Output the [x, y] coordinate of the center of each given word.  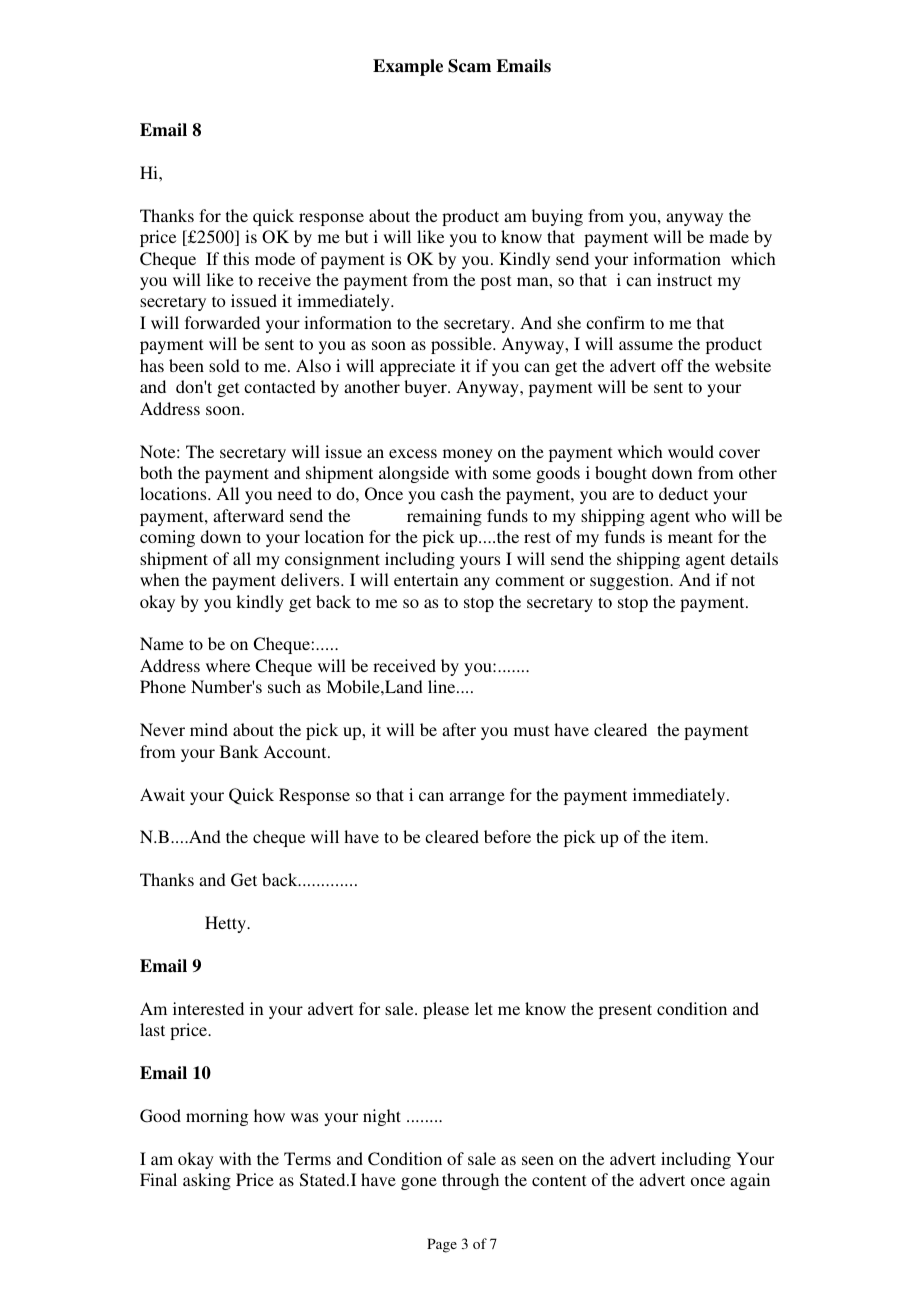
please [446, 1010]
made [729, 236]
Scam [469, 66]
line [443, 686]
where [228, 665]
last [152, 1029]
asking [207, 1181]
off [672, 365]
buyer [426, 388]
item [689, 836]
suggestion [631, 581]
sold [224, 365]
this [236, 258]
